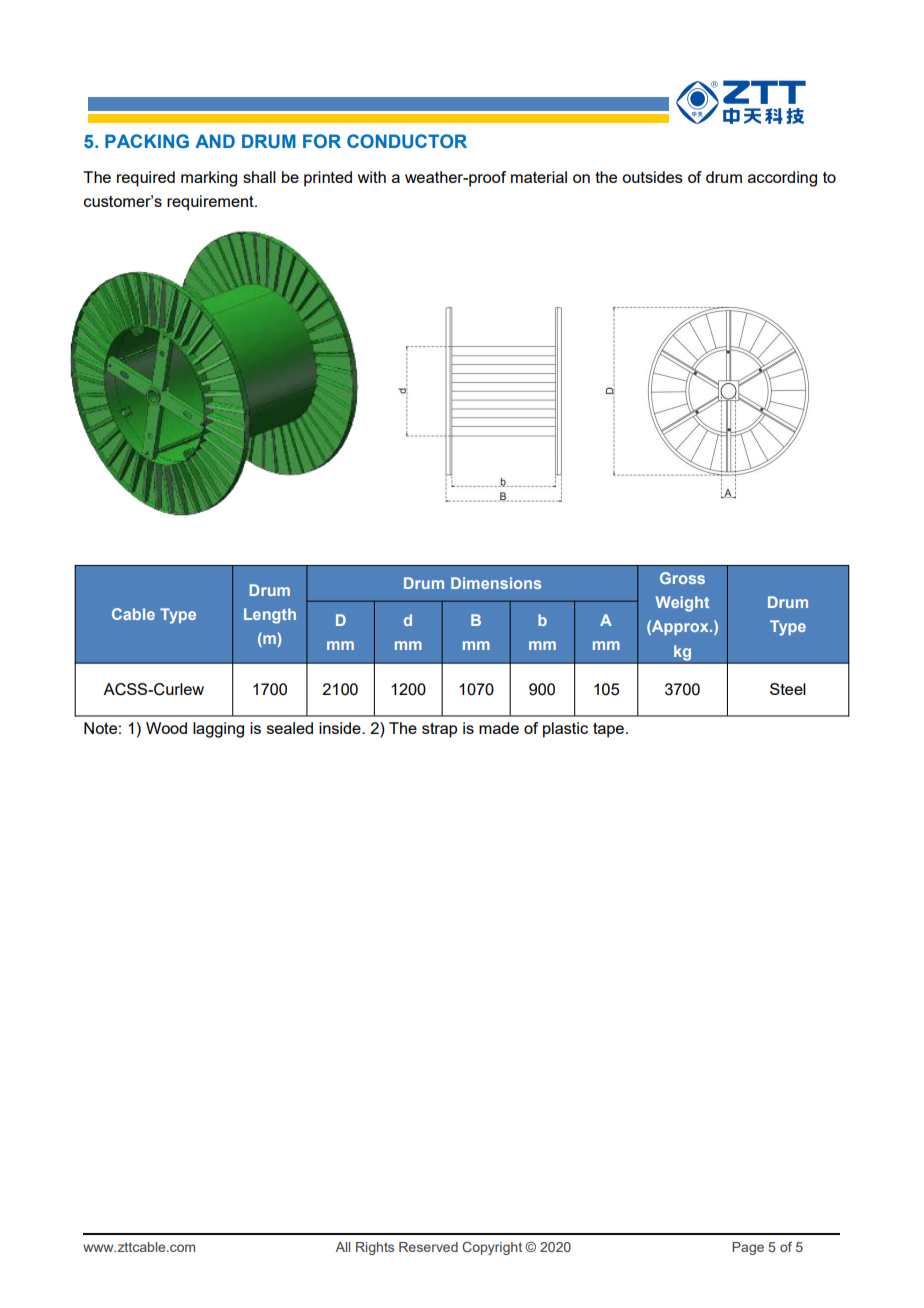 The image size is (924, 1308). Describe the element at coordinates (652, 177) in the document. I see `outsides` at that location.
